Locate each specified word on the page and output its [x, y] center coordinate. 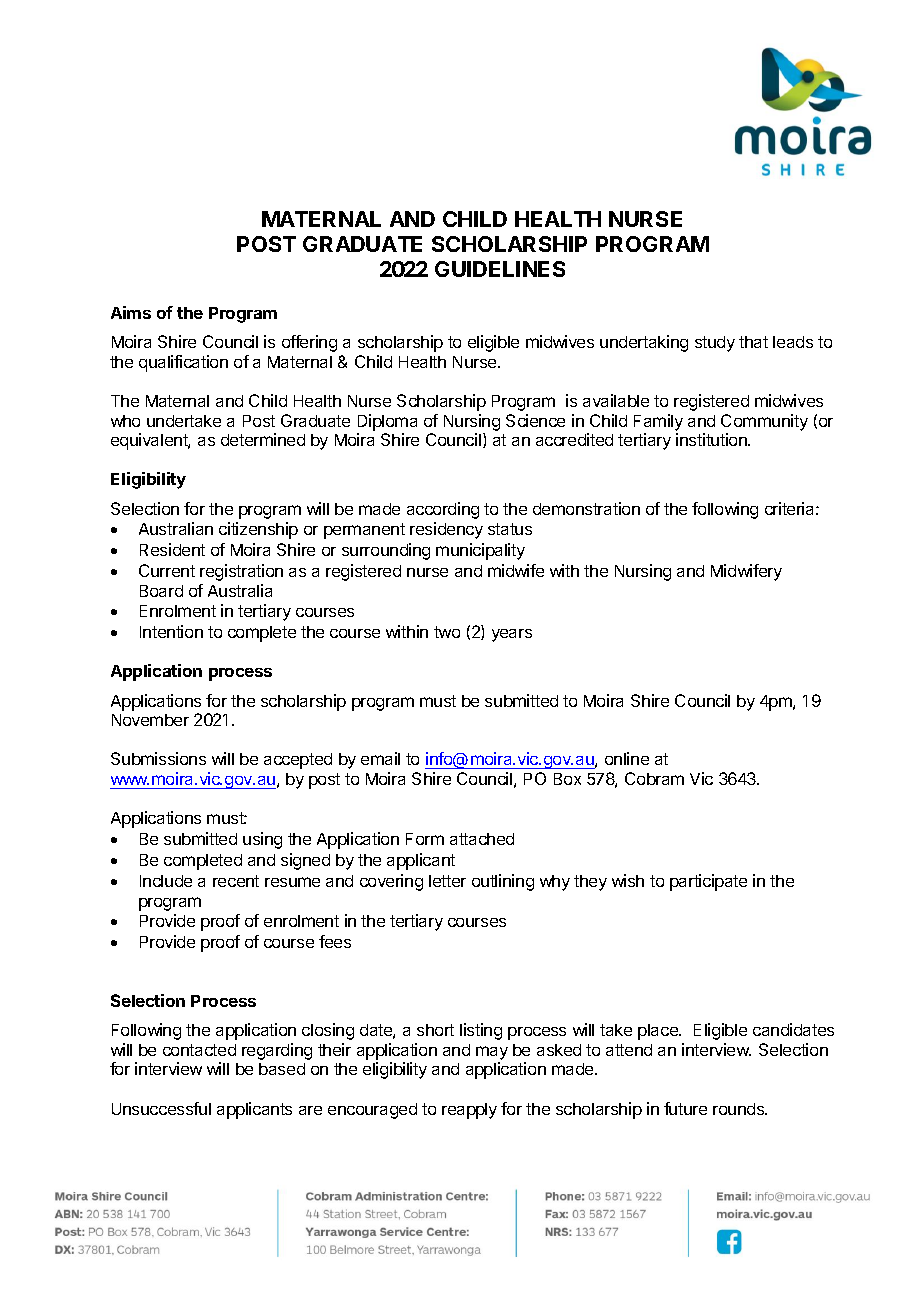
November [150, 720]
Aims [131, 312]
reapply [469, 1111]
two [447, 632]
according [443, 510]
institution [712, 439]
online [627, 758]
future [685, 1108]
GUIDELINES [500, 269]
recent [236, 881]
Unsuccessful [161, 1108]
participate [708, 882]
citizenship [258, 530]
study [715, 344]
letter [447, 881]
